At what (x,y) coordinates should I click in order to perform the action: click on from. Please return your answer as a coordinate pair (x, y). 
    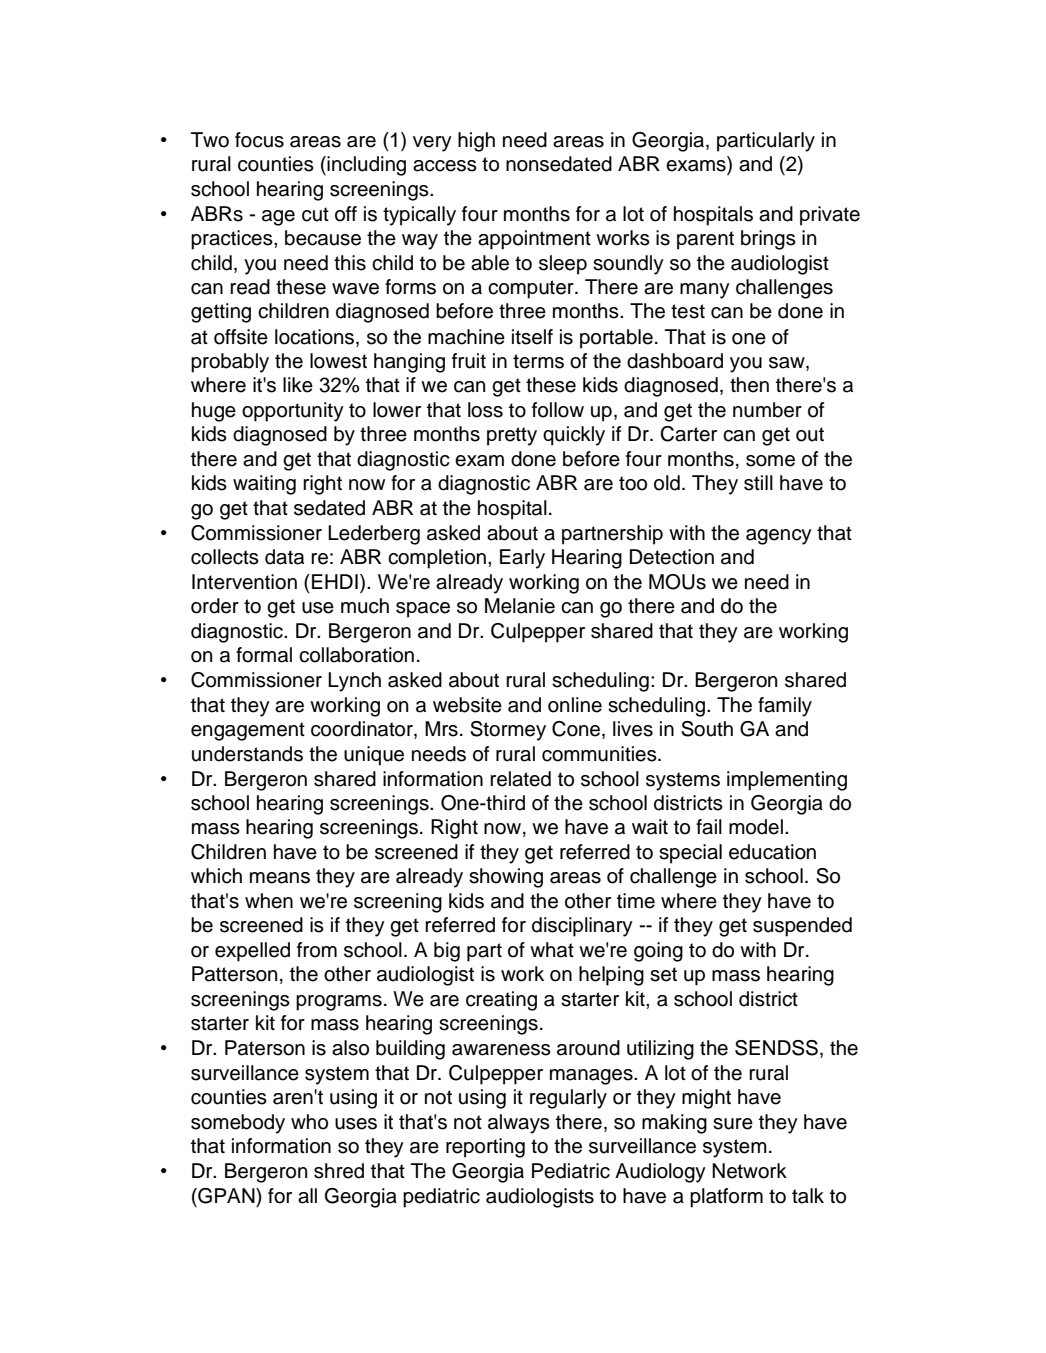
    Looking at the image, I should click on (317, 950).
